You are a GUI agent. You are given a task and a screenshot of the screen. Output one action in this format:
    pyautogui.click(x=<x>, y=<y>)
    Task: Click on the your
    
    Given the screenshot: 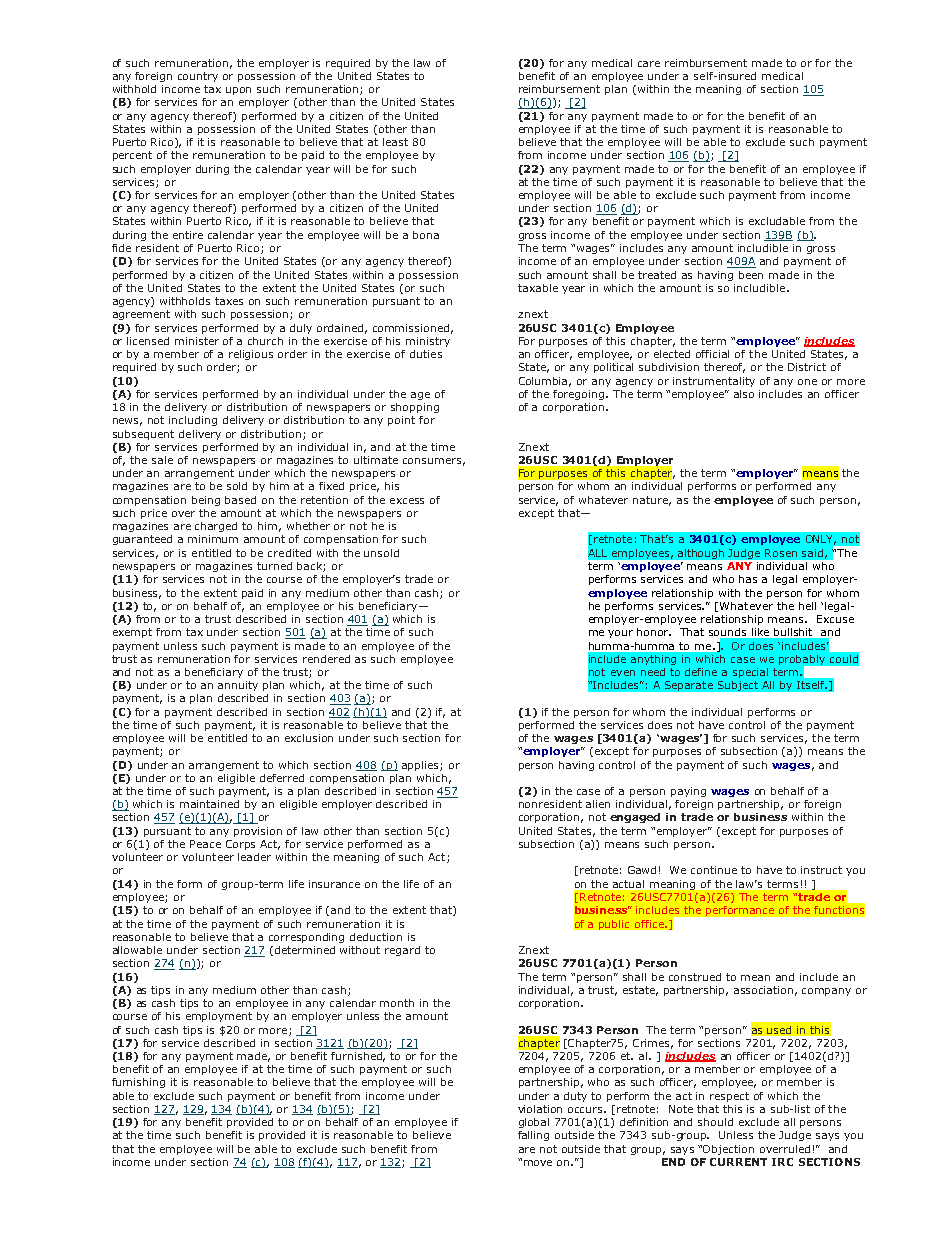 What is the action you would take?
    pyautogui.click(x=620, y=634)
